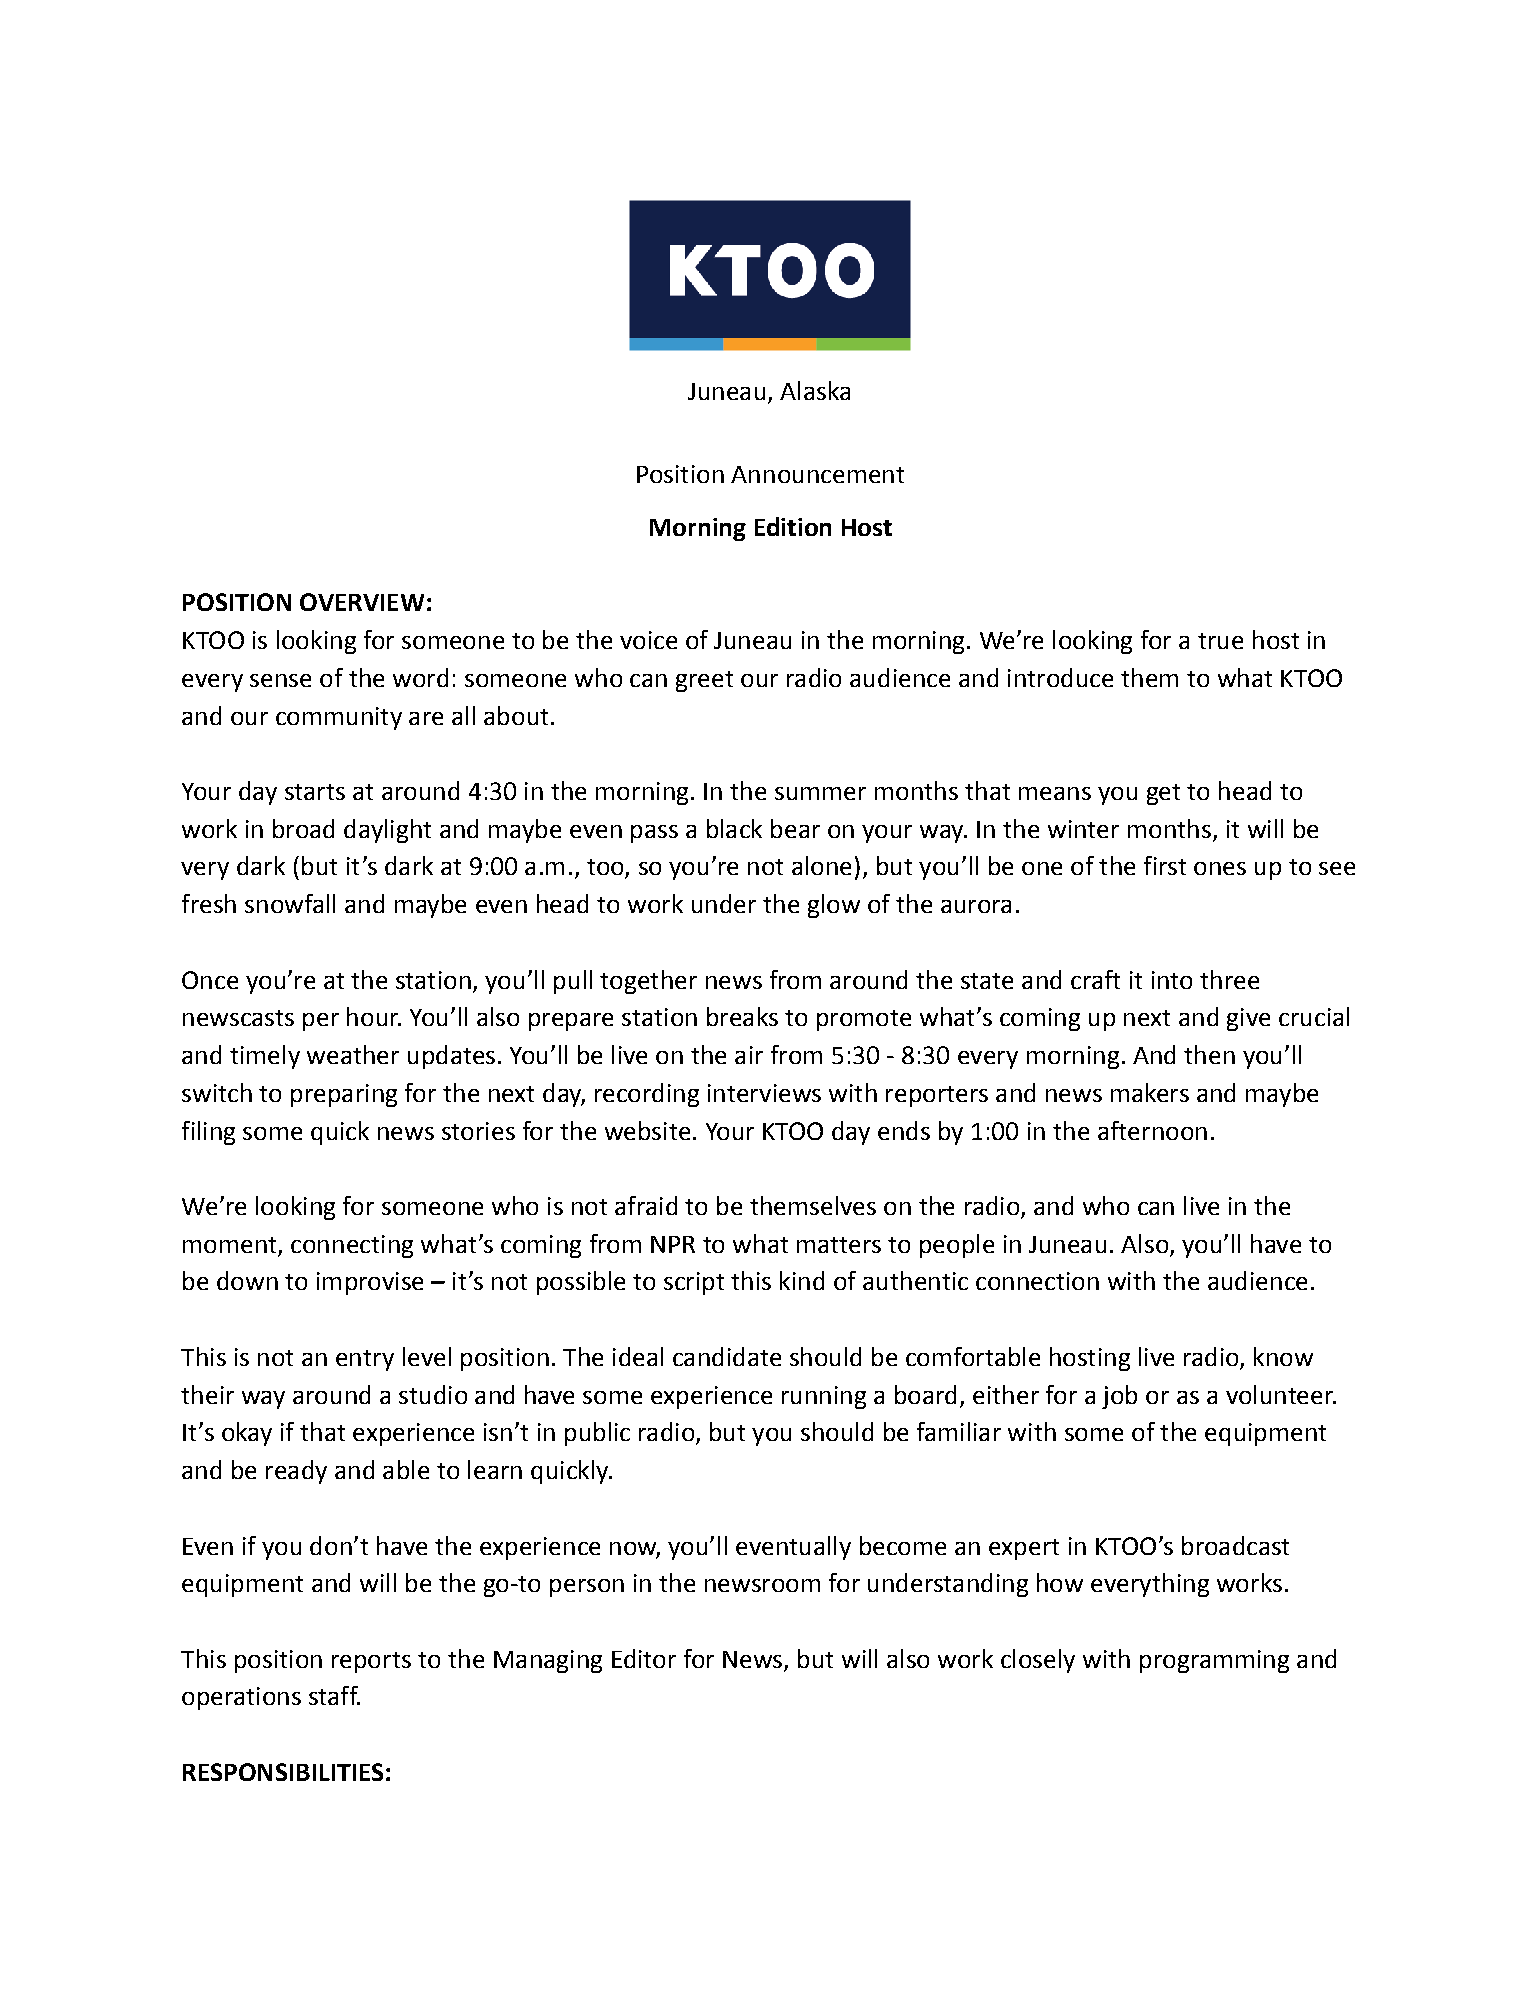  What do you see at coordinates (334, 1695) in the screenshot?
I see `staff` at bounding box center [334, 1695].
